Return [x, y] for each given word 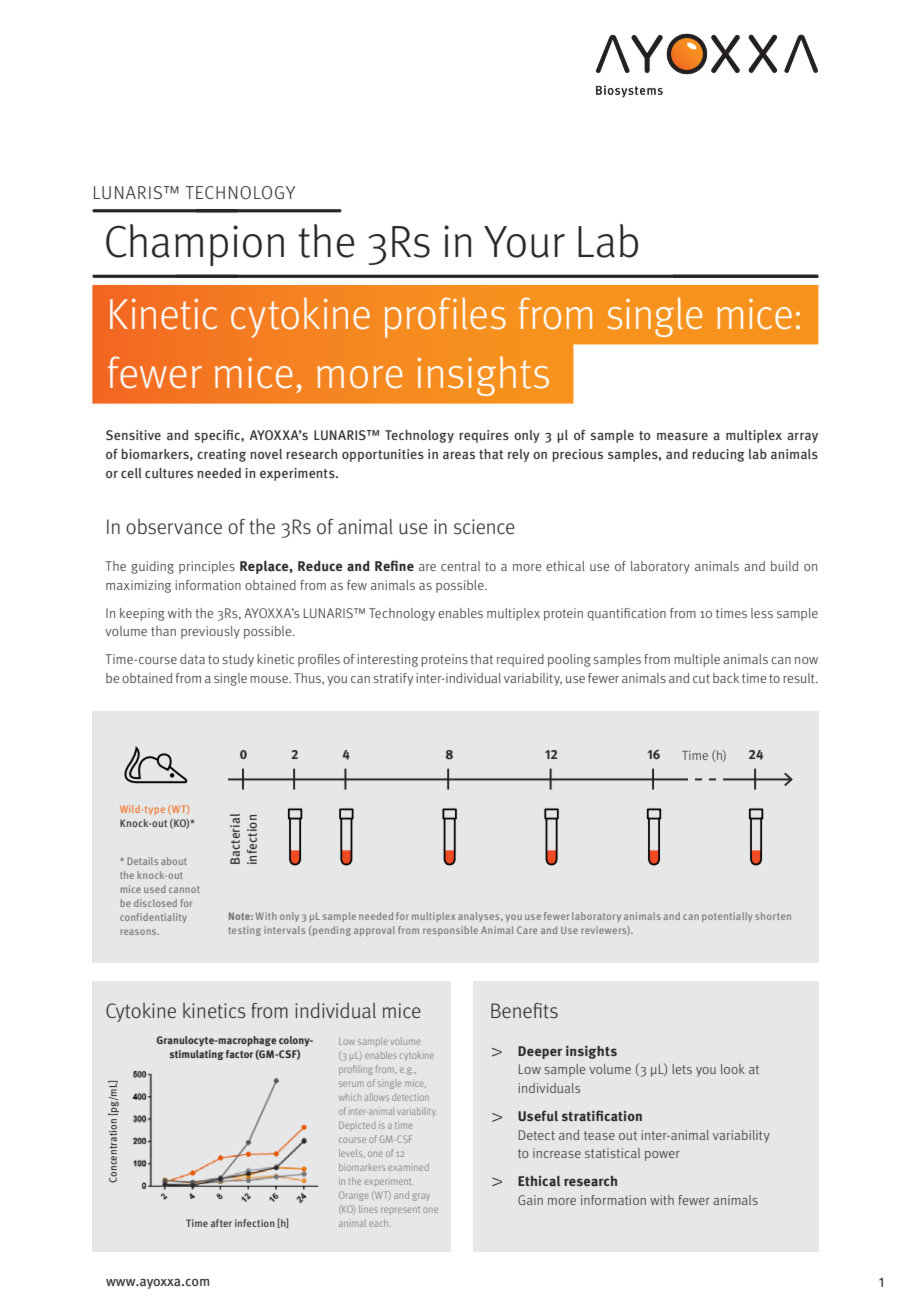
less [762, 613]
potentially [727, 917]
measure [682, 436]
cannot [184, 889]
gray [421, 1197]
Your [524, 242]
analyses [480, 917]
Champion [195, 245]
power [662, 1156]
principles [207, 567]
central [460, 566]
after [221, 1223]
